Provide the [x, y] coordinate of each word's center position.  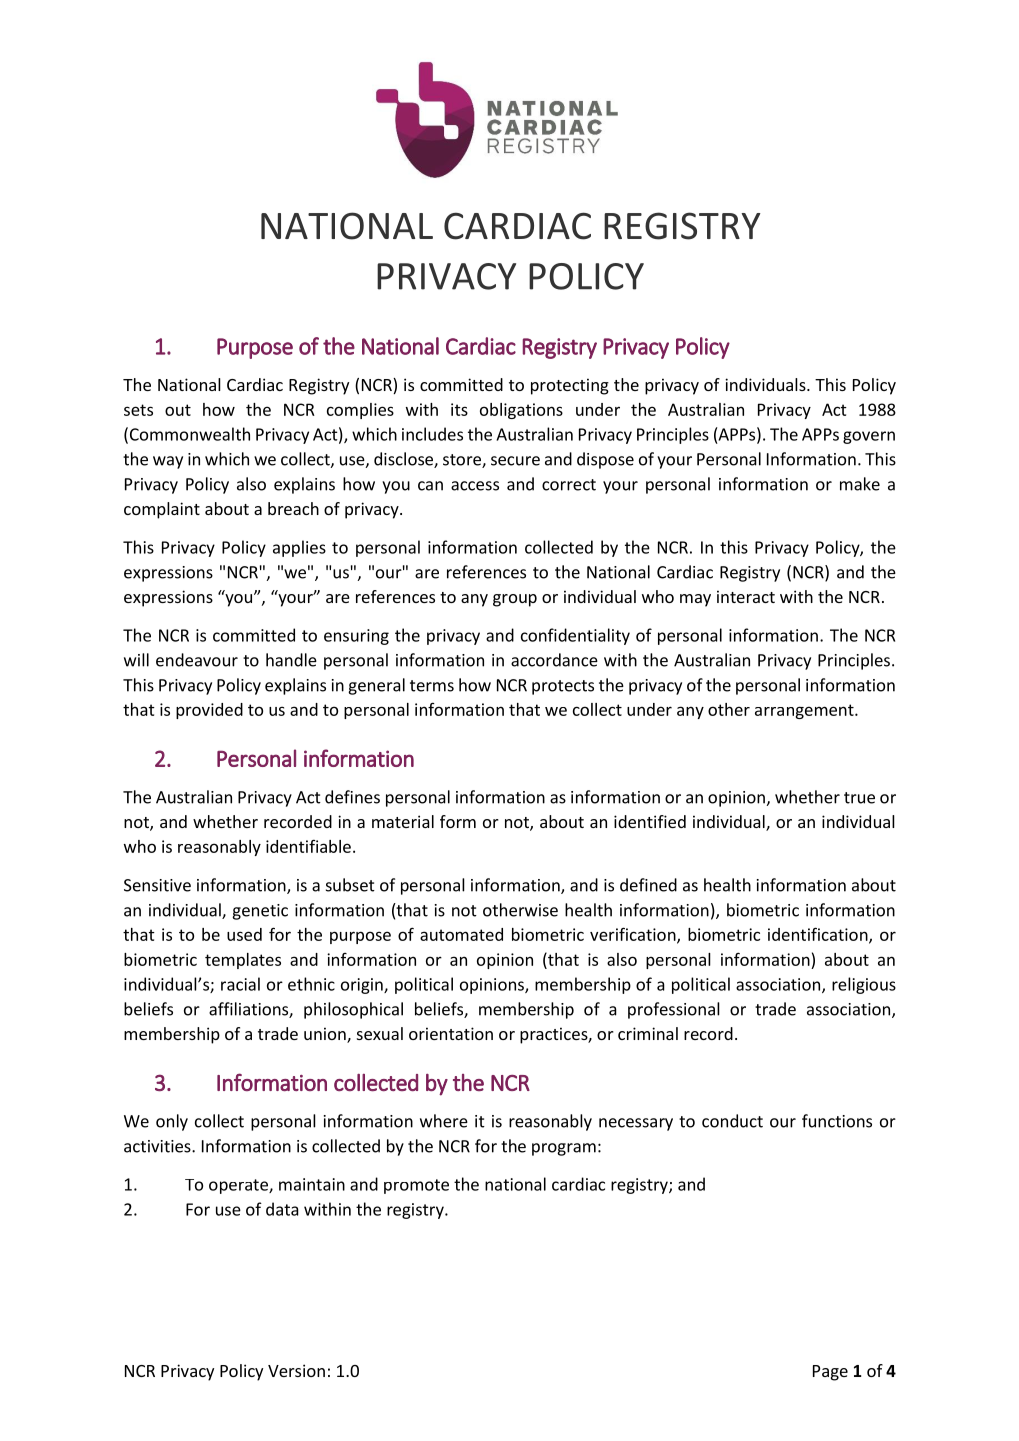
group [515, 600]
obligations [521, 411]
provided [209, 711]
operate [239, 1186]
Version [296, 1370]
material [403, 821]
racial [240, 984]
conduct [732, 1121]
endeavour [197, 660]
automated [461, 934]
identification [819, 935]
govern [869, 437]
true [859, 798]
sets [138, 410]
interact [746, 596]
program [564, 1149]
